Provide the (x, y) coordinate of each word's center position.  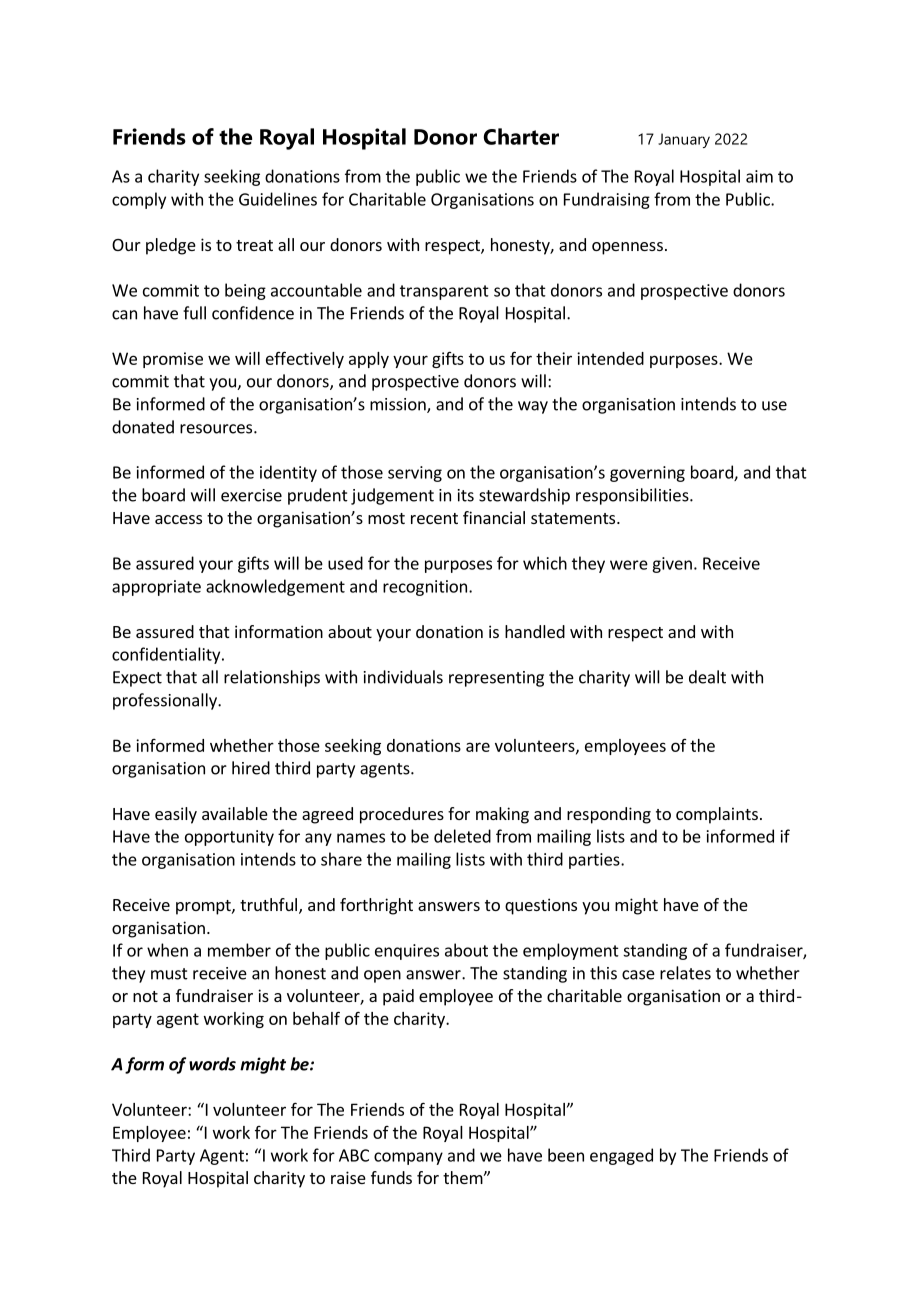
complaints (717, 815)
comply (139, 200)
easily (176, 815)
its (466, 495)
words (212, 1064)
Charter (521, 136)
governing (647, 474)
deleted (462, 836)
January (684, 140)
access (178, 519)
